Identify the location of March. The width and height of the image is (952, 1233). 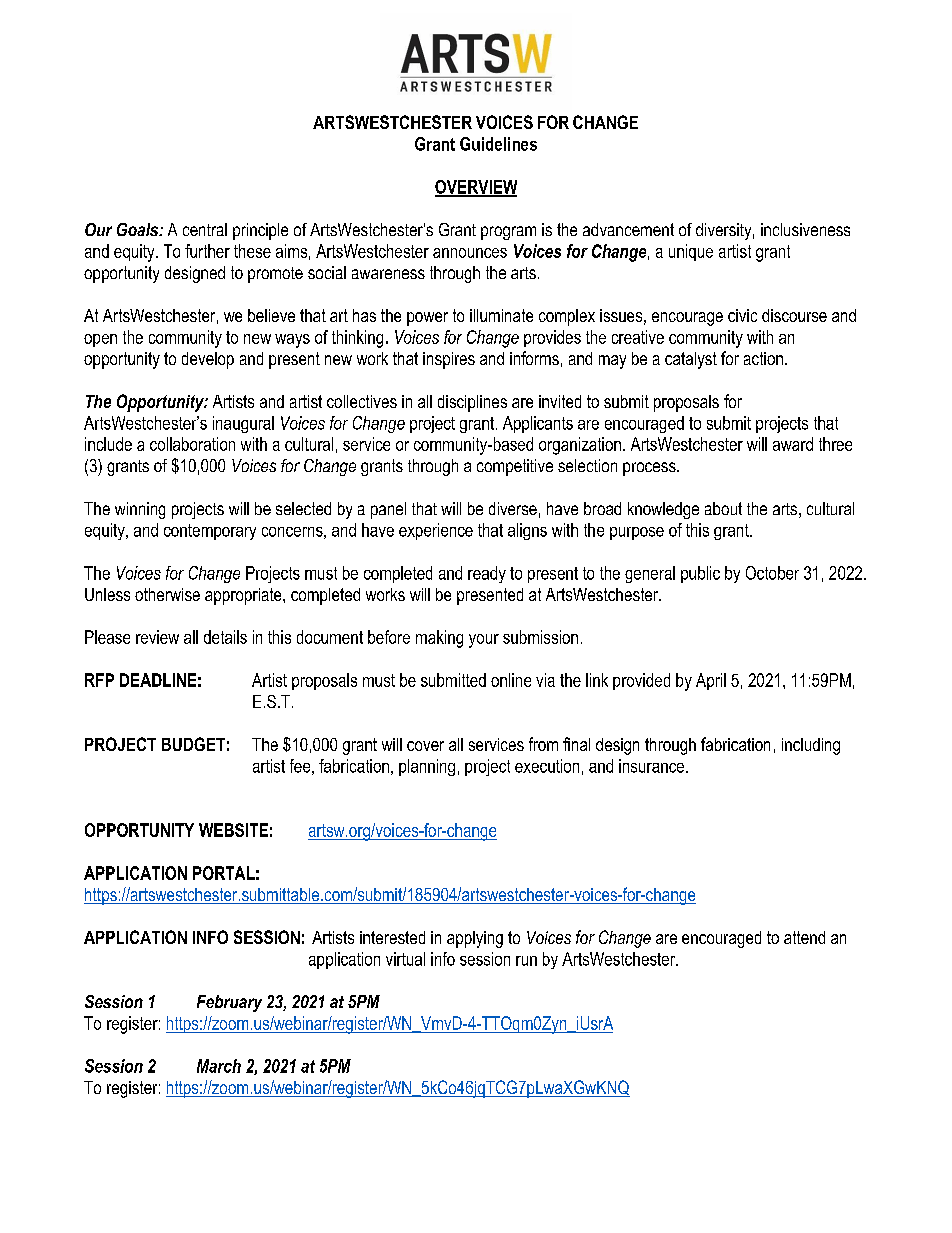
(219, 1066).
